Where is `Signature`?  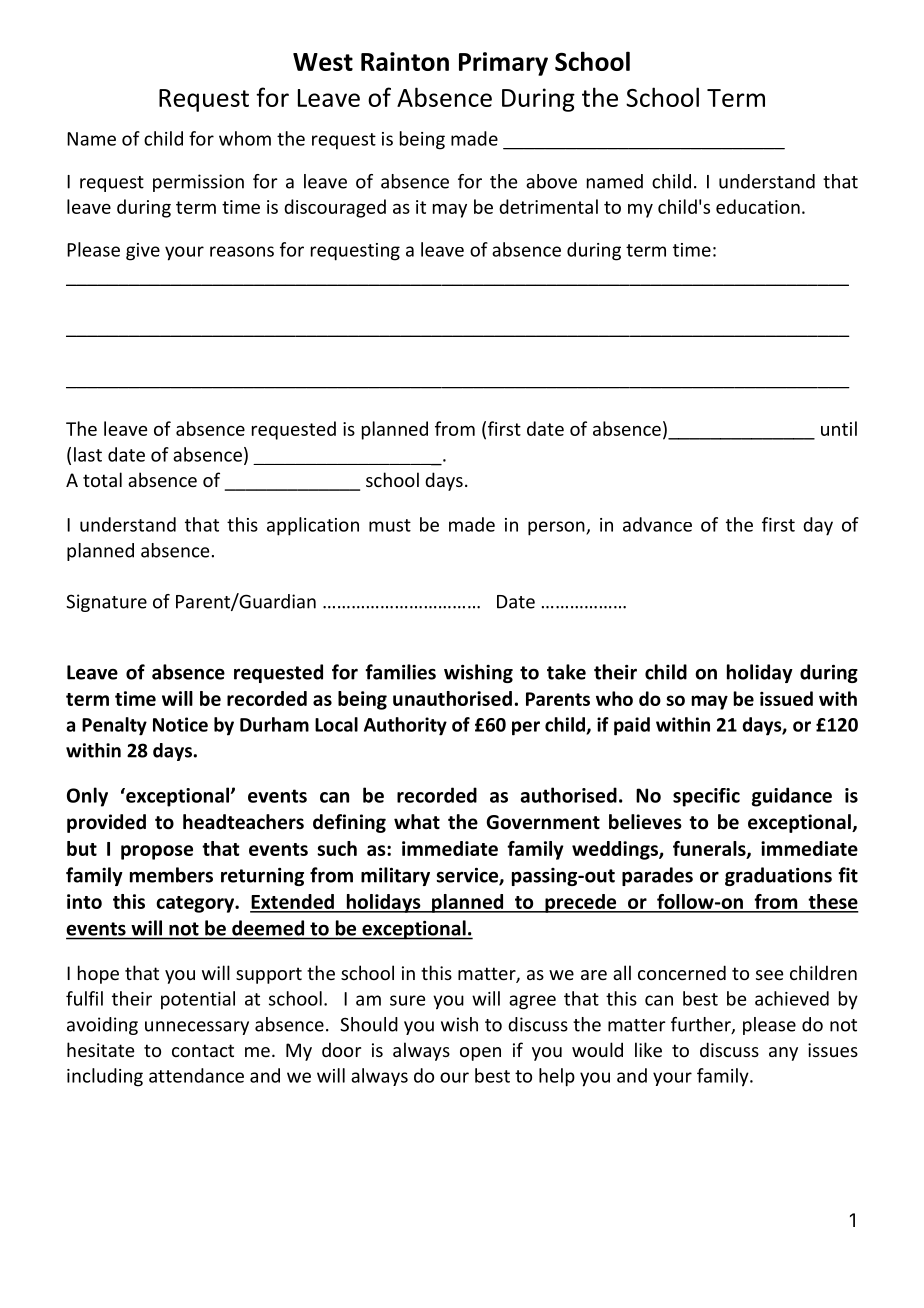
Signature is located at coordinates (106, 603).
